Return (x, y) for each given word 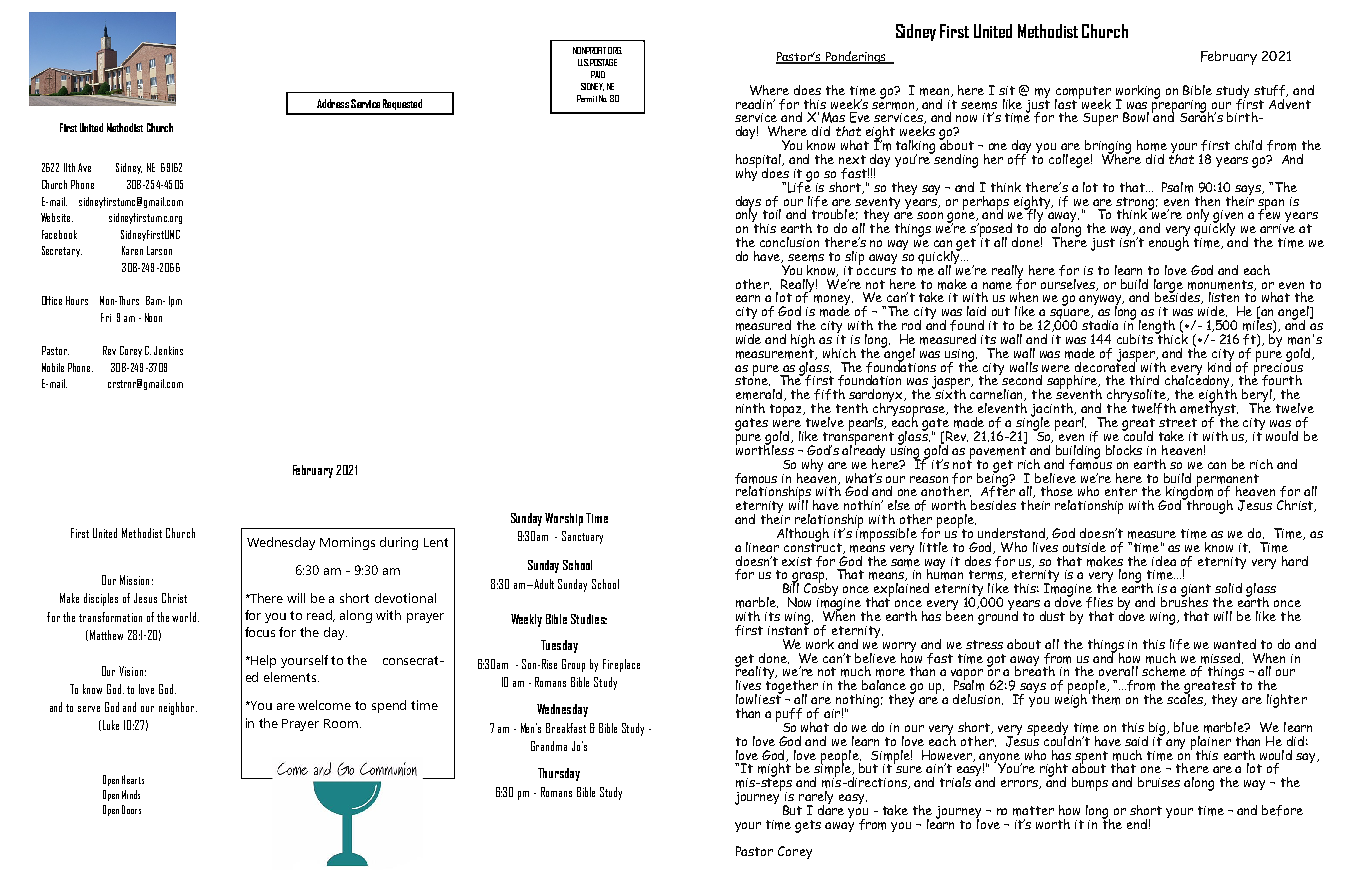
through (1208, 506)
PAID (598, 74)
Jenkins (168, 350)
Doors (131, 809)
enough (1169, 242)
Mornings (347, 543)
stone (752, 380)
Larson (159, 250)
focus (260, 632)
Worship (564, 519)
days (748, 204)
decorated (1106, 365)
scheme (1164, 671)
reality (756, 673)
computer (1083, 93)
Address (333, 103)
